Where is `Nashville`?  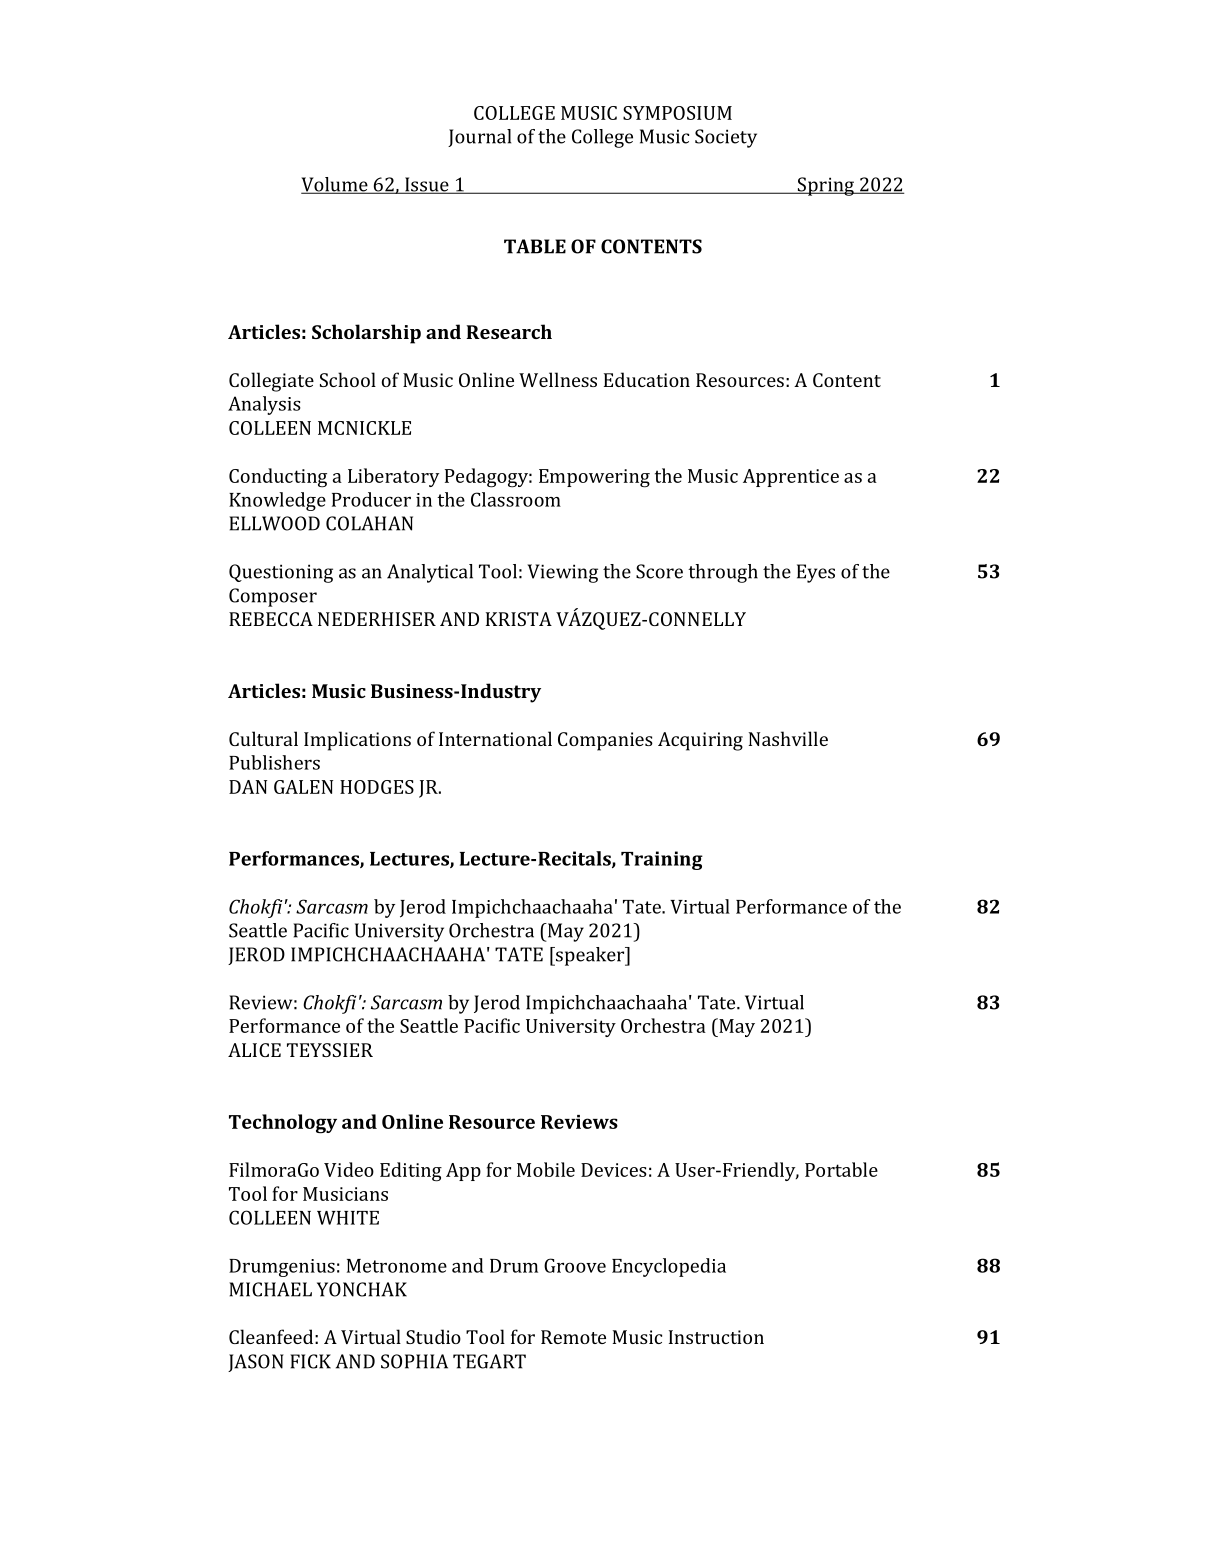 Nashville is located at coordinates (788, 738).
